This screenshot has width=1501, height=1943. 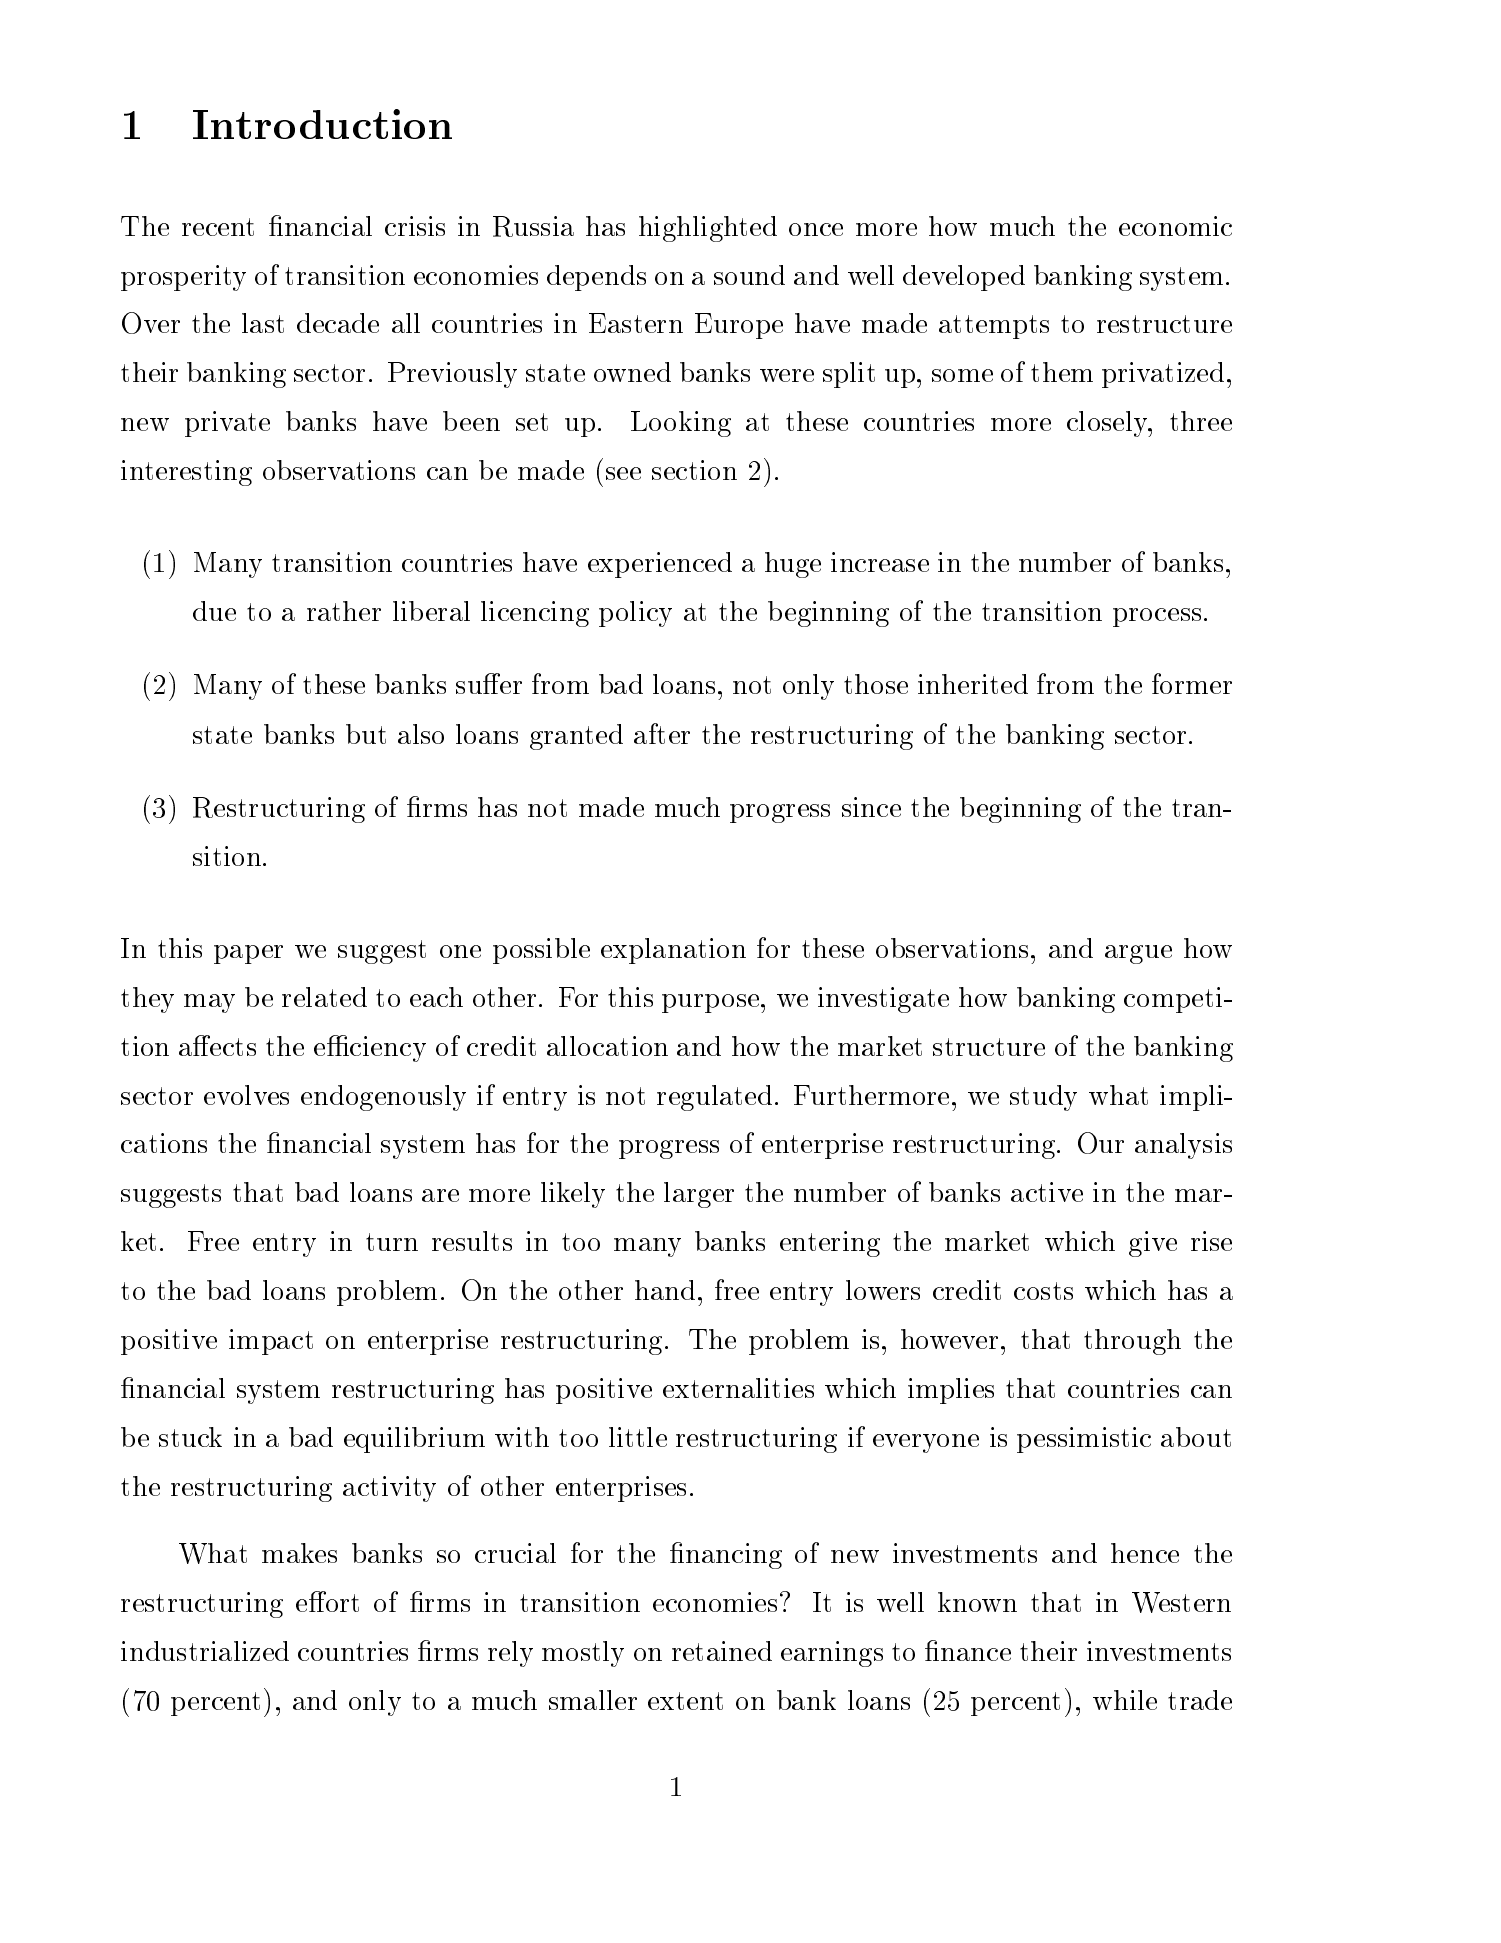 I want to click on paper, so click(x=248, y=954).
